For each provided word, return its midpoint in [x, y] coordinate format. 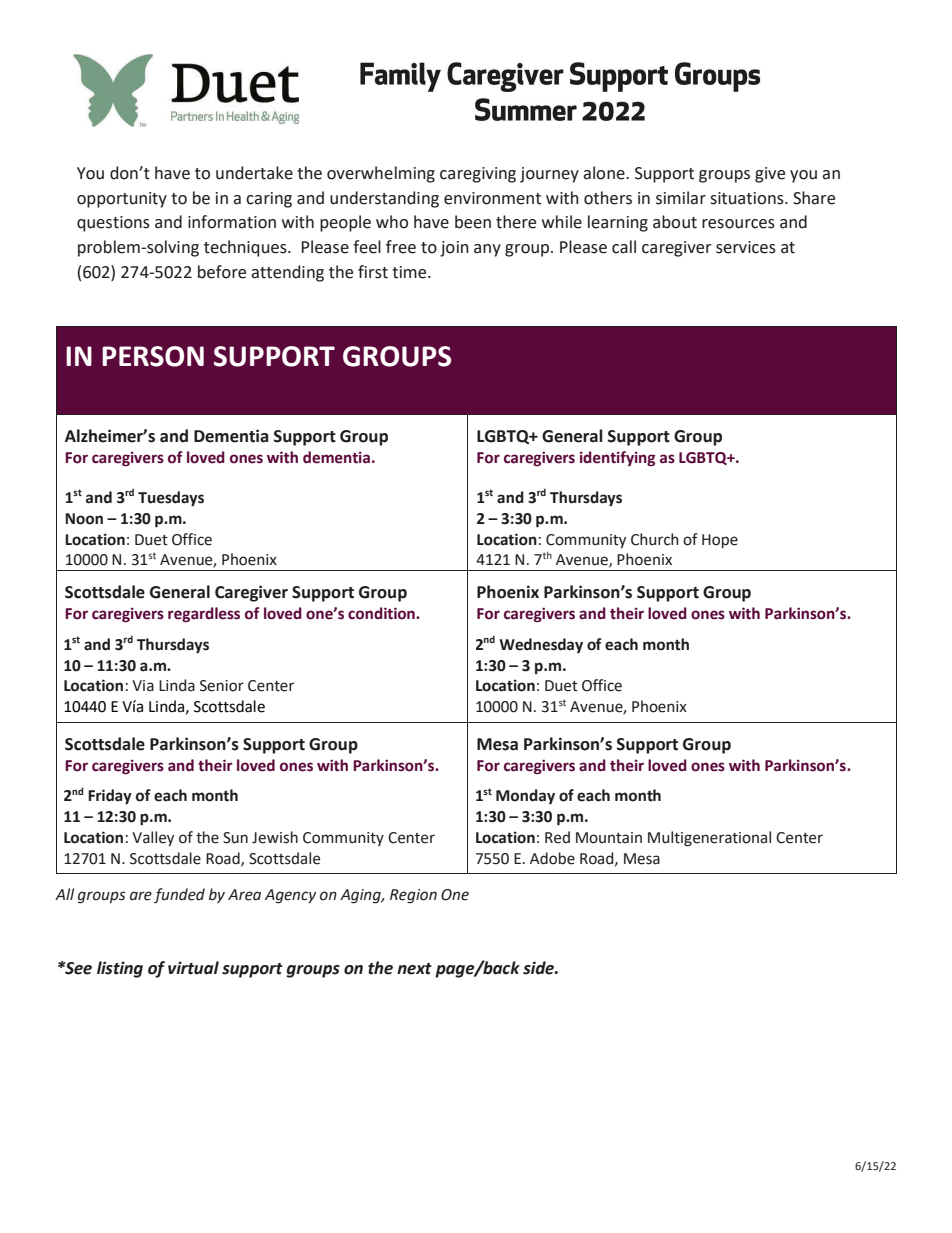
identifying [617, 458]
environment [492, 198]
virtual [193, 968]
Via [143, 686]
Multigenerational [709, 839]
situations [748, 198]
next [414, 969]
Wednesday [541, 645]
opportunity [122, 200]
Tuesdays [171, 499]
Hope [720, 541]
